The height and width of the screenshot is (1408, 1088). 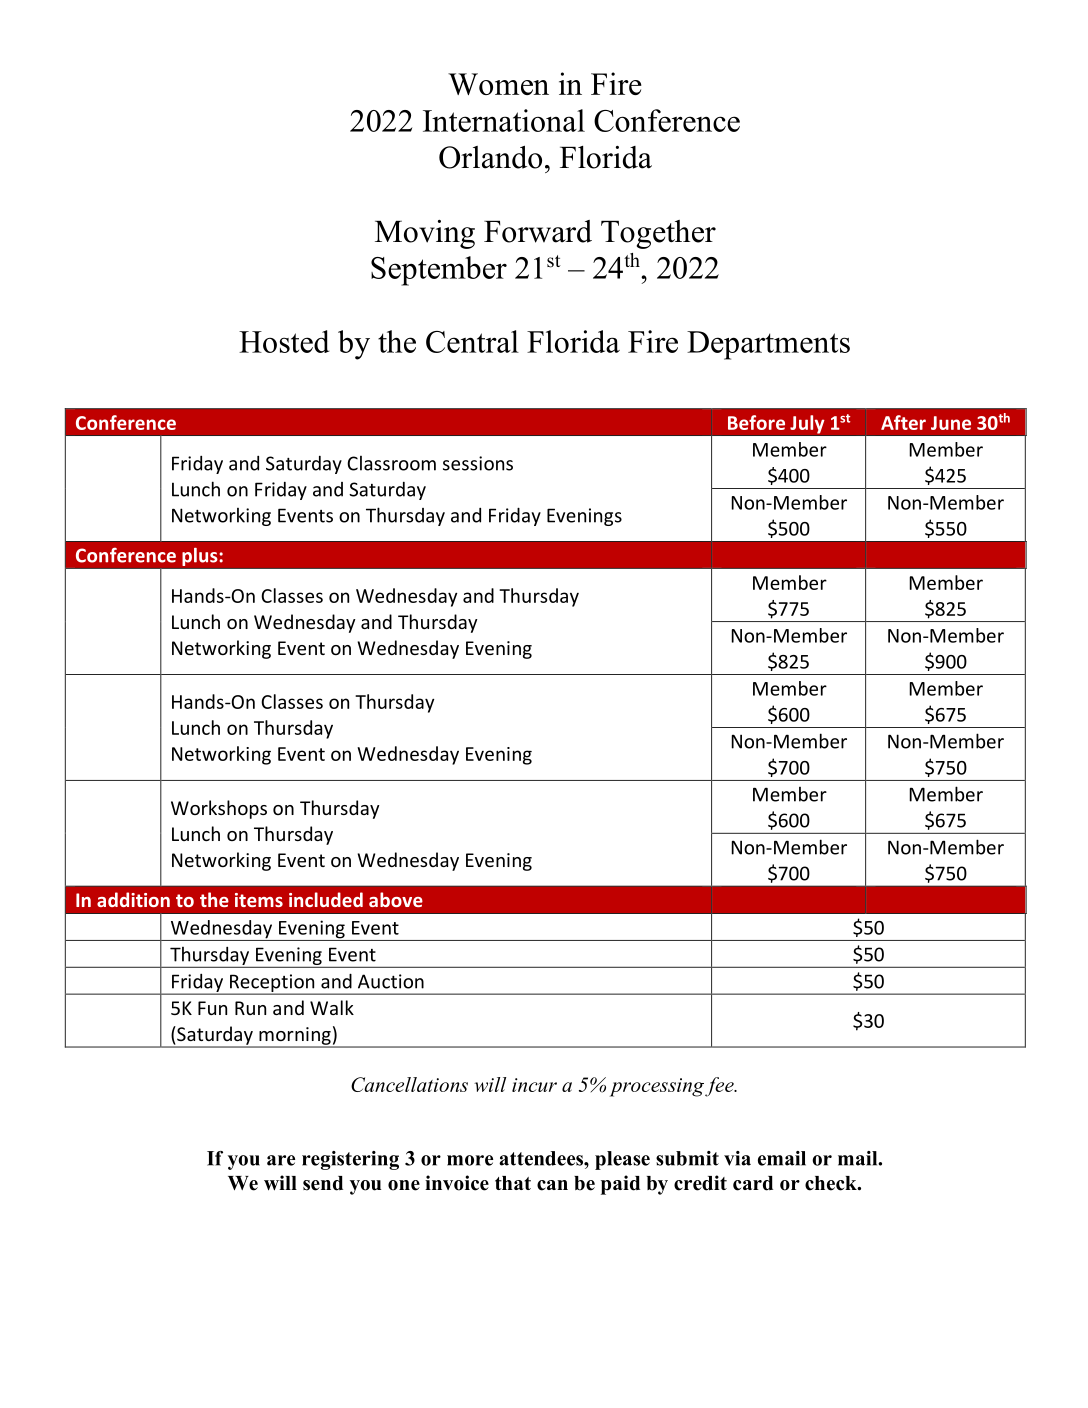 I want to click on International, so click(x=504, y=120).
